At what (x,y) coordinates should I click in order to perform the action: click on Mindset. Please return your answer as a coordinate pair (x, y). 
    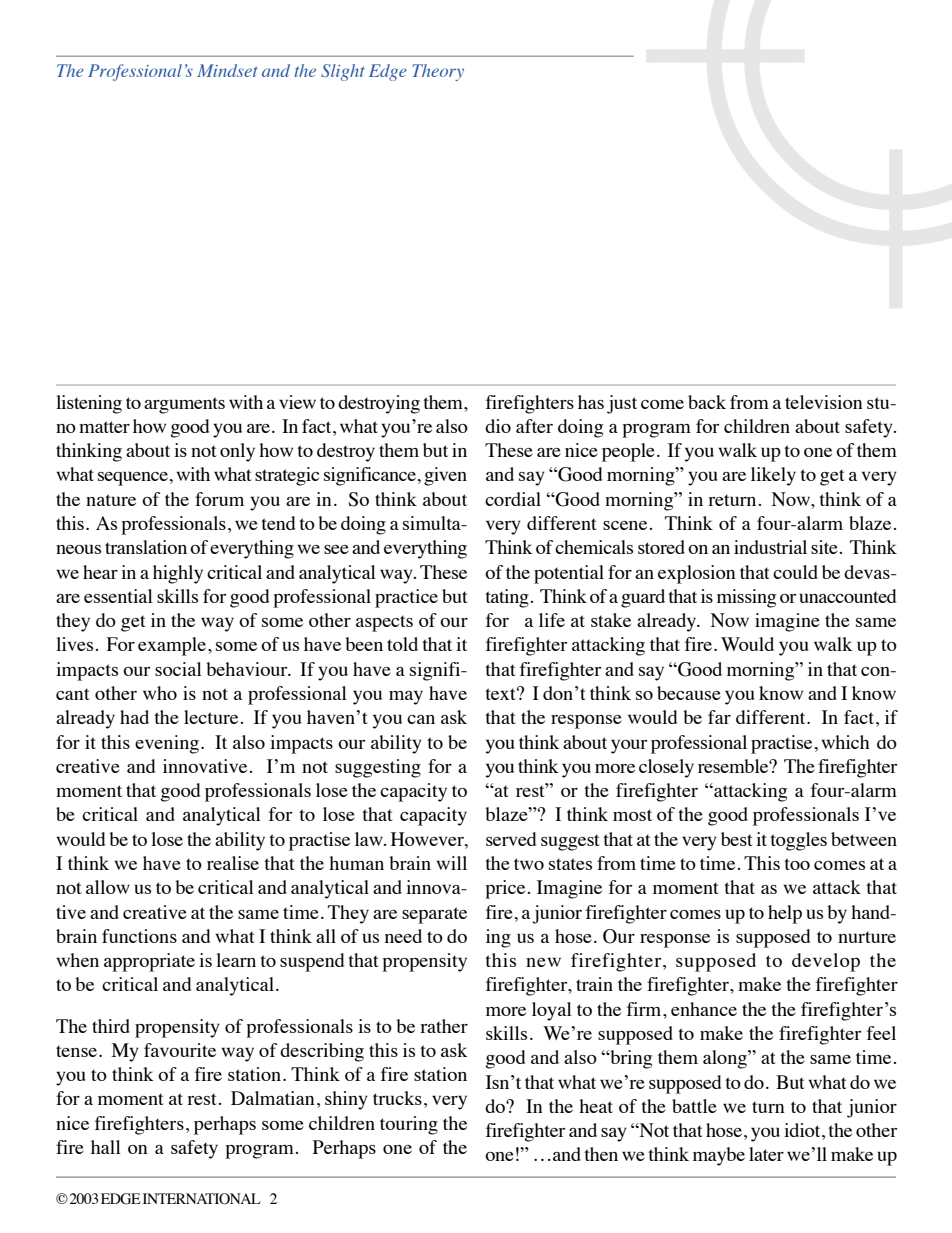
    Looking at the image, I should click on (227, 70).
